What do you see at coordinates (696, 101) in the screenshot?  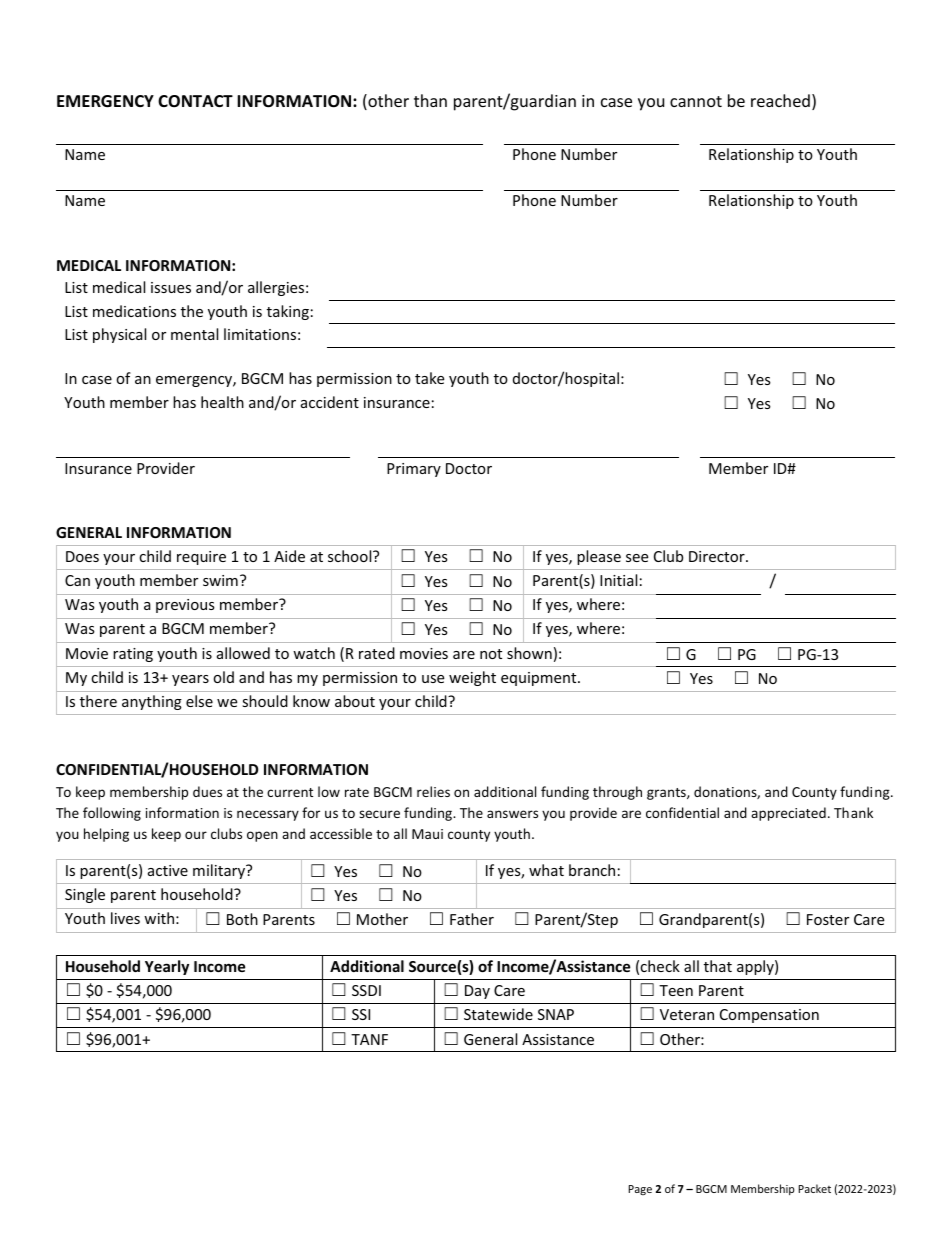 I see `cannot` at bounding box center [696, 101].
